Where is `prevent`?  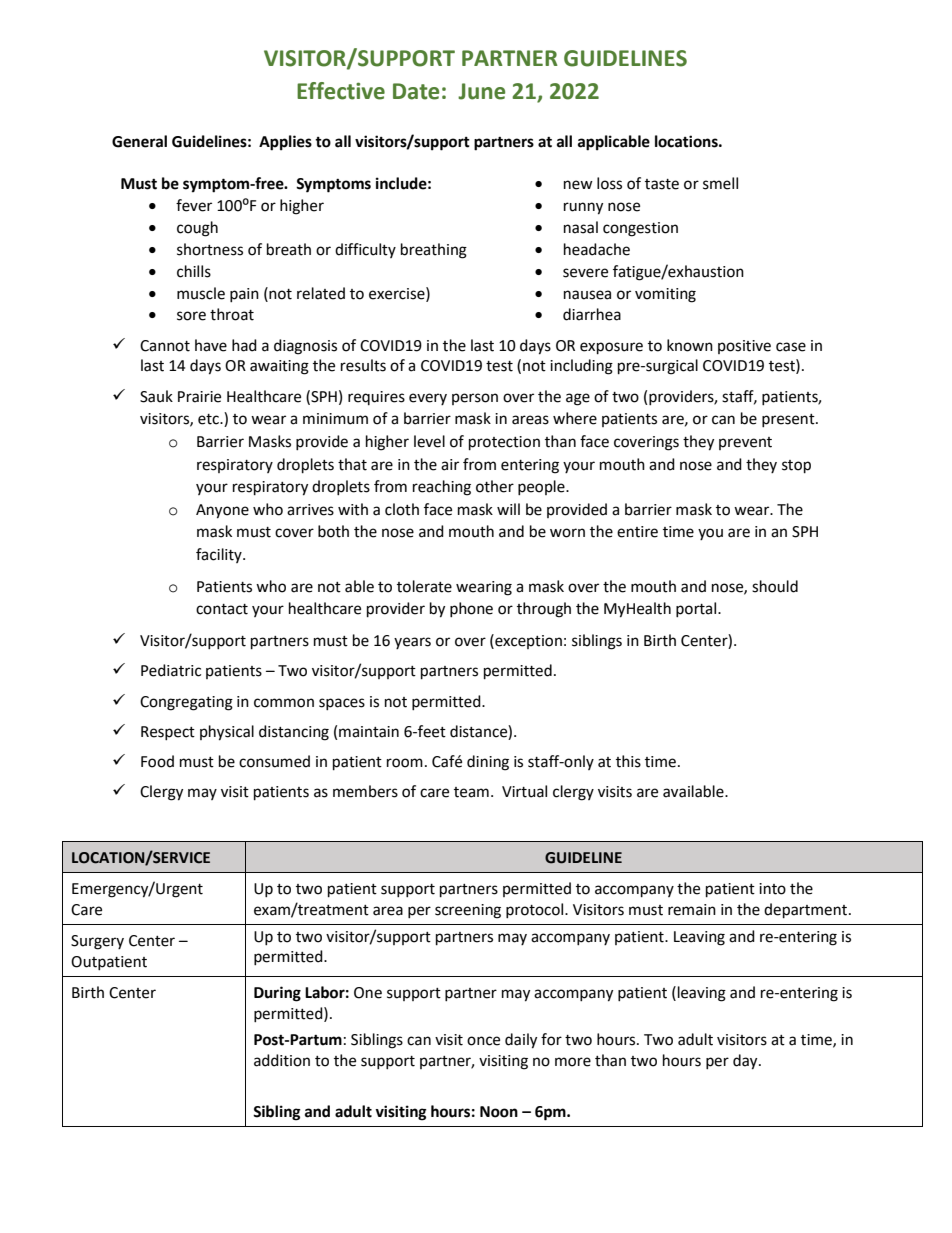 prevent is located at coordinates (745, 443).
